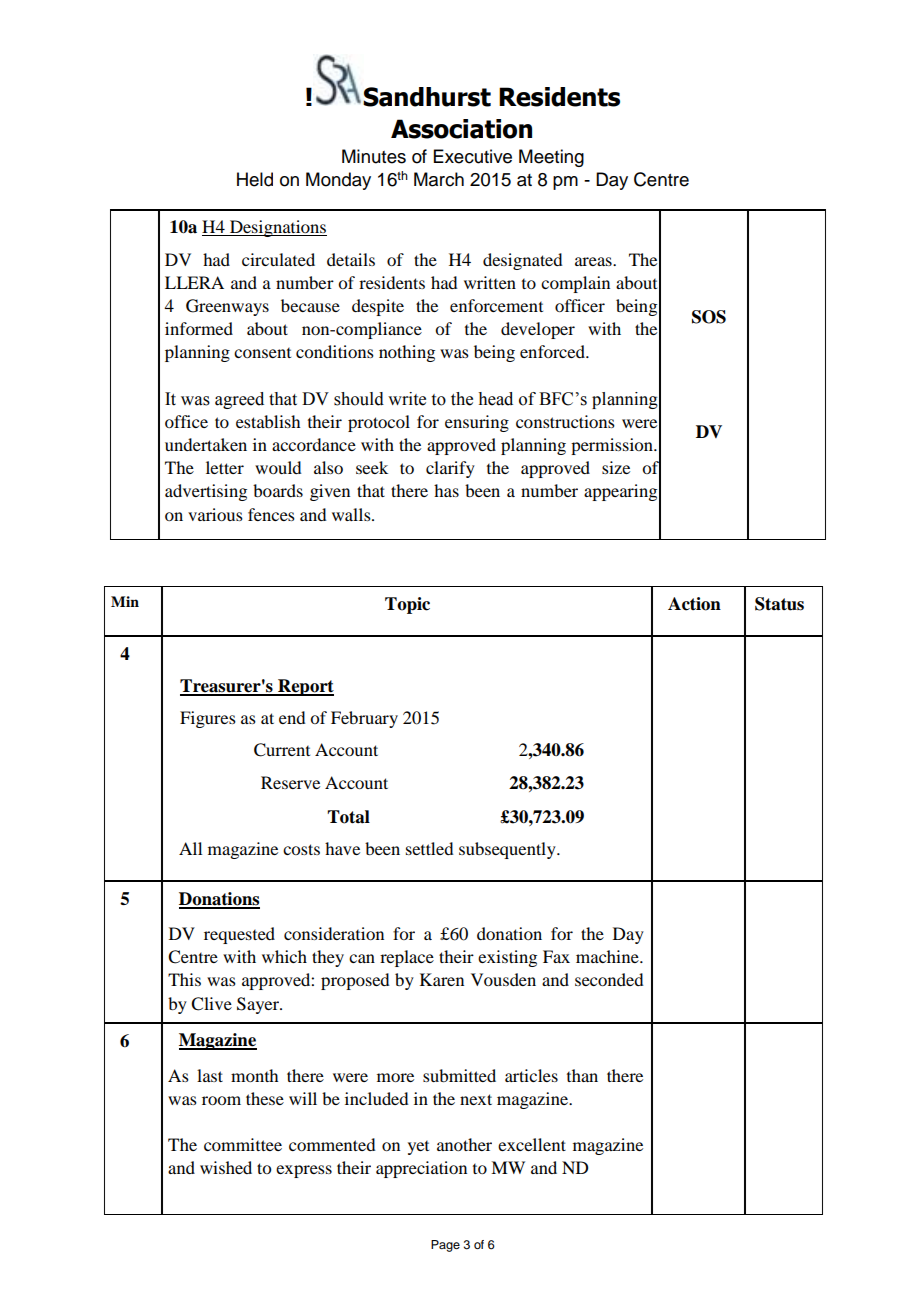 This document has width=924, height=1309. What do you see at coordinates (473, 156) in the document?
I see `Executive` at bounding box center [473, 156].
